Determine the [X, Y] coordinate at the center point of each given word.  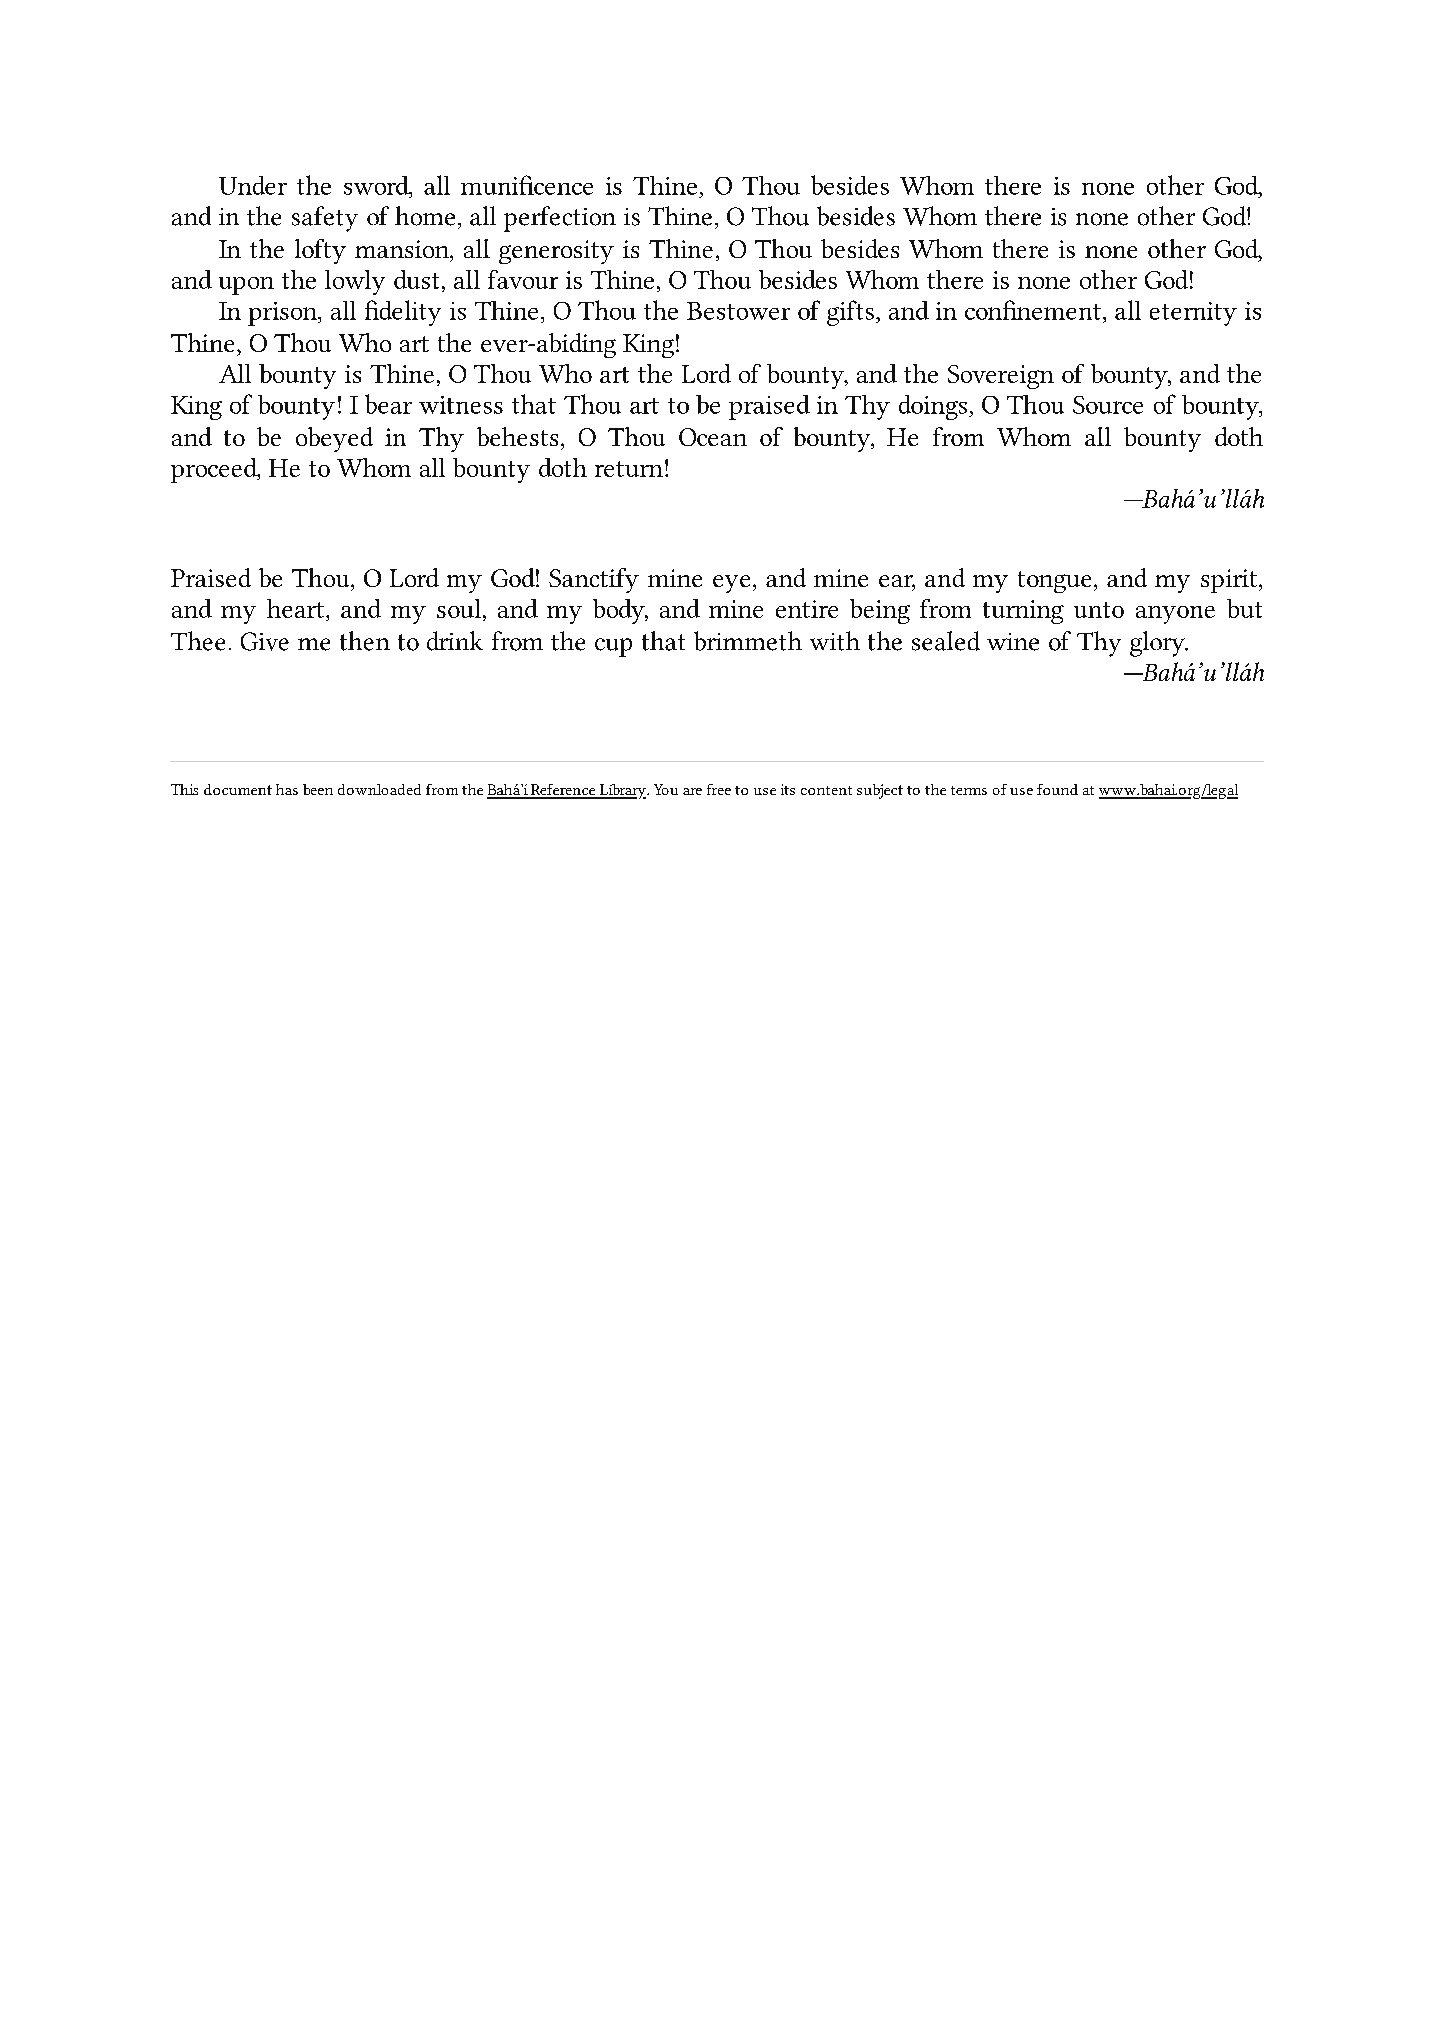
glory [1158, 644]
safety [325, 219]
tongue [1054, 582]
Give [265, 641]
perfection [560, 219]
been [318, 789]
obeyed [334, 439]
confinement [1033, 310]
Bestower [738, 311]
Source [1108, 405]
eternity [1193, 314]
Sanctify [594, 580]
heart [295, 608]
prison [283, 314]
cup [613, 647]
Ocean [713, 437]
